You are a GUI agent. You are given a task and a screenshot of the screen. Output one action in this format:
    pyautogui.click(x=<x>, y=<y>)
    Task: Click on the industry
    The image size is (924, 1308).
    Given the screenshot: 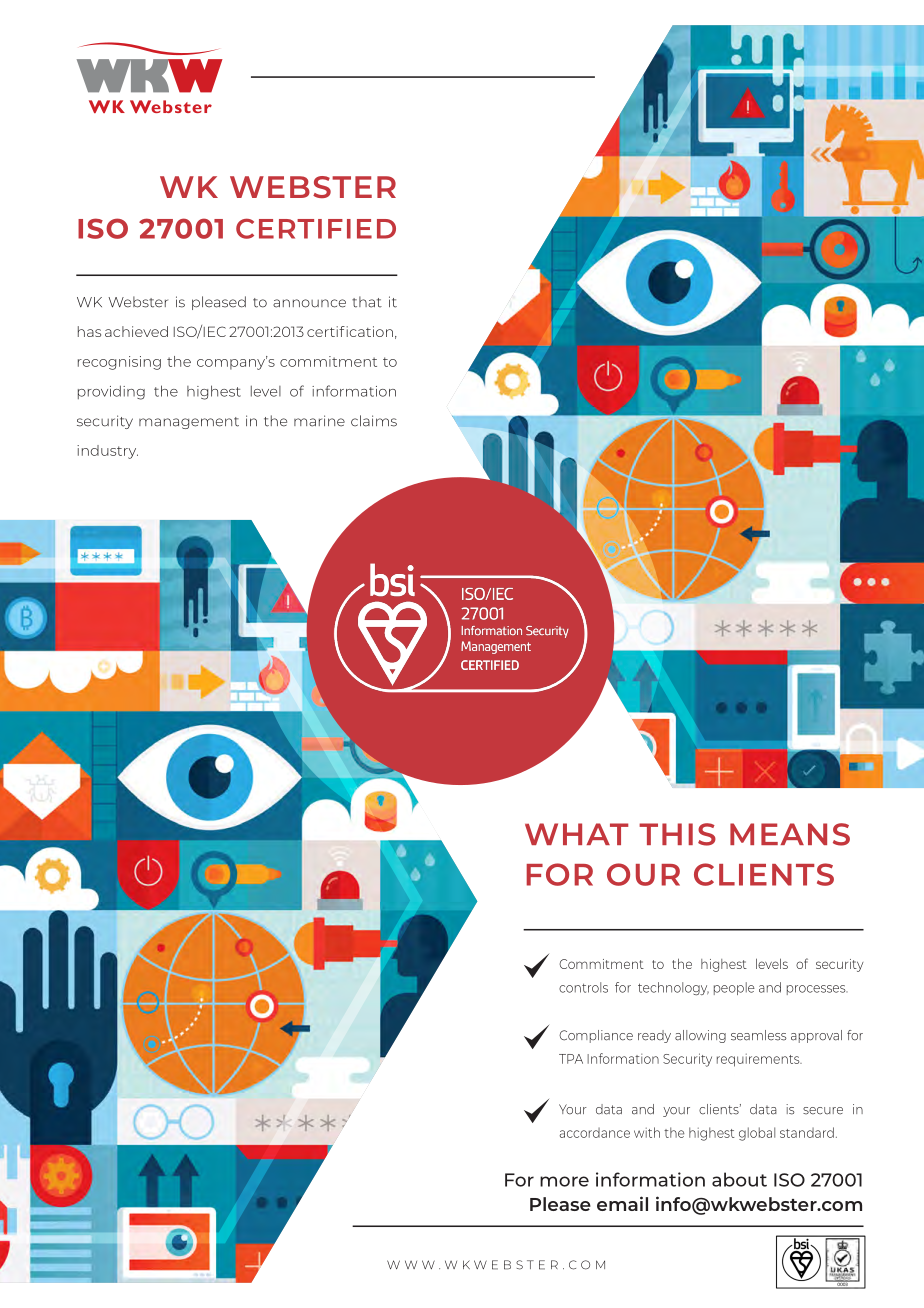 What is the action you would take?
    pyautogui.click(x=107, y=452)
